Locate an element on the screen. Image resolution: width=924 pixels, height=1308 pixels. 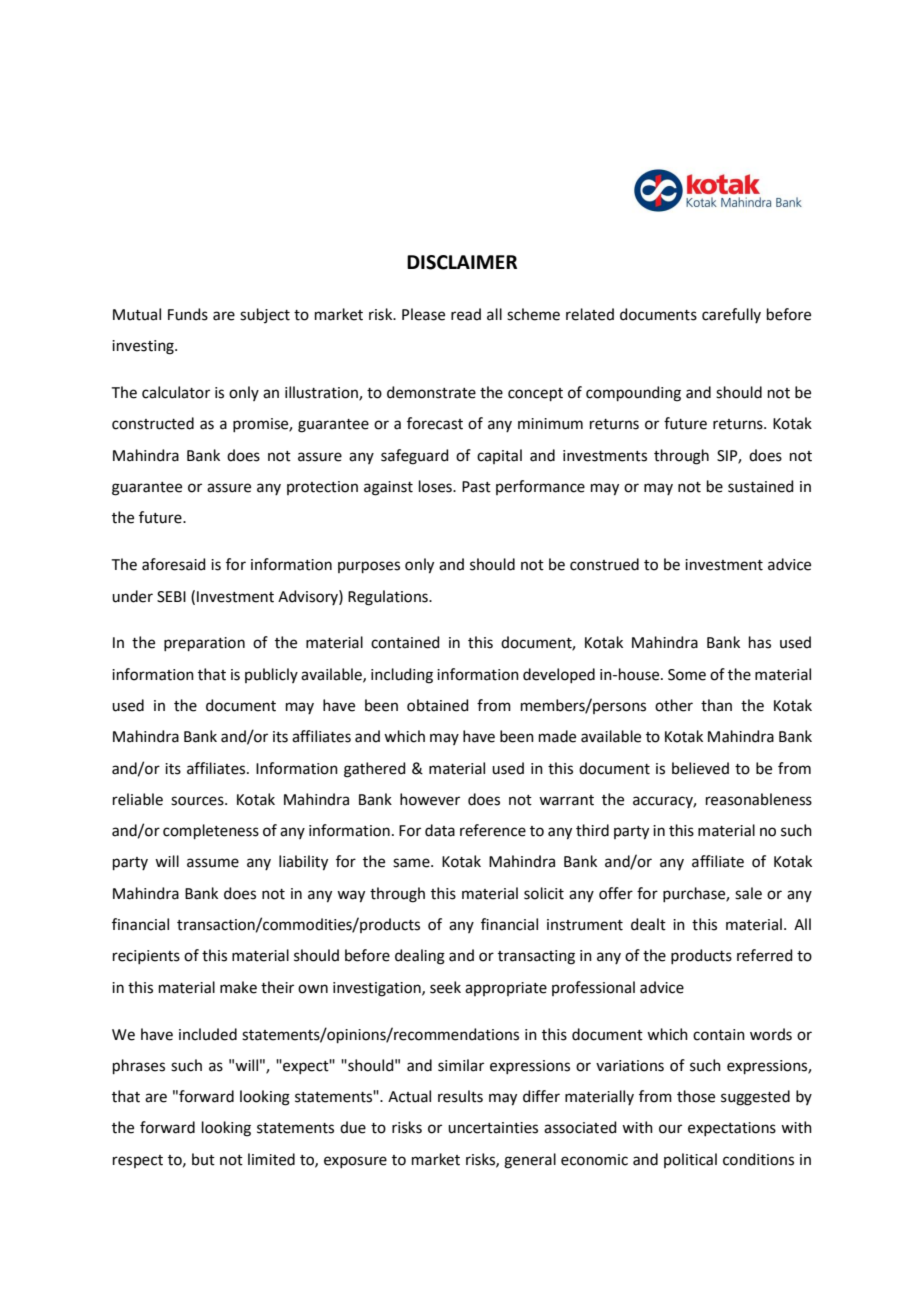
safeguard is located at coordinates (415, 457).
